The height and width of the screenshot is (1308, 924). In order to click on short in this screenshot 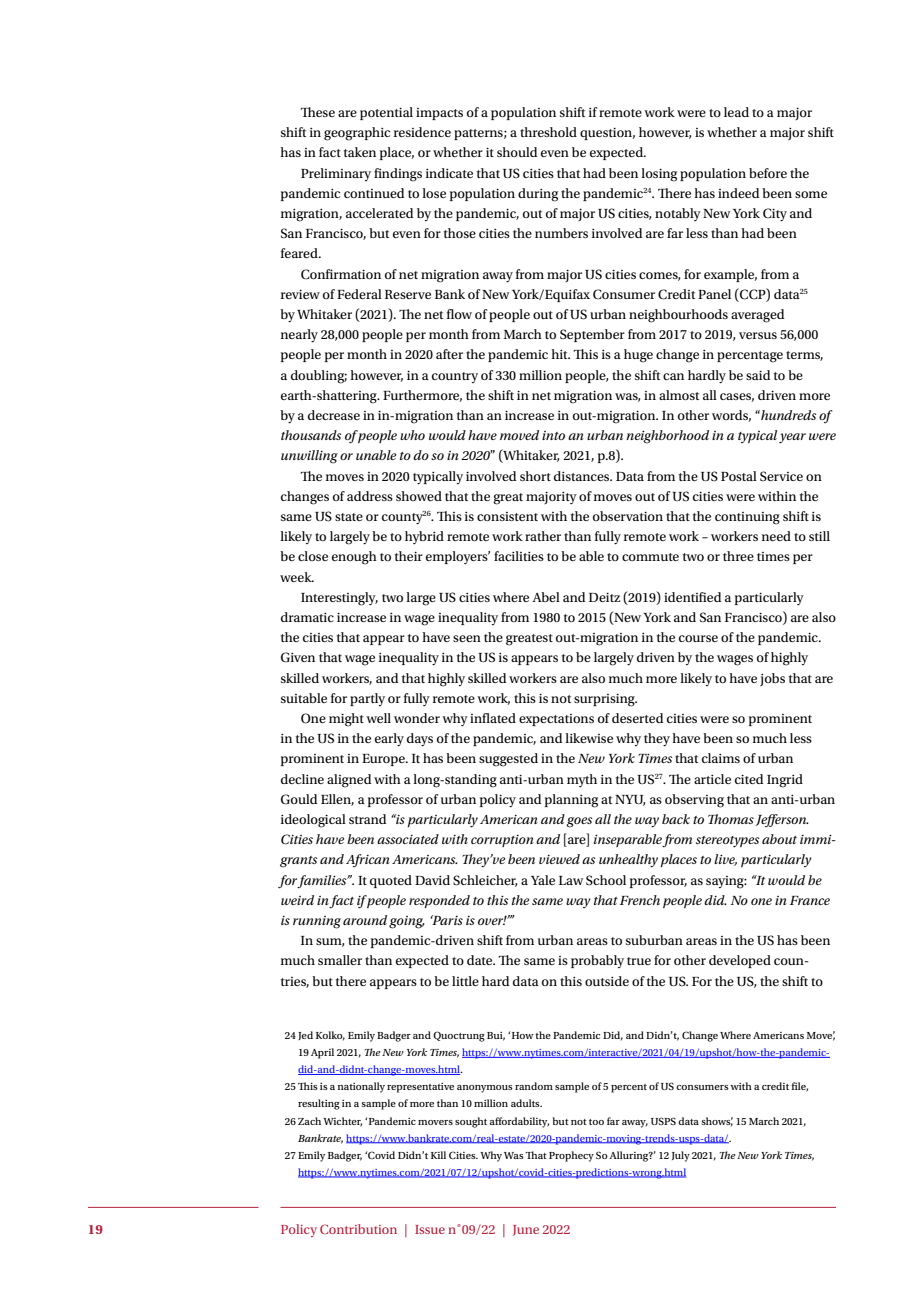, I will do `click(535, 476)`.
